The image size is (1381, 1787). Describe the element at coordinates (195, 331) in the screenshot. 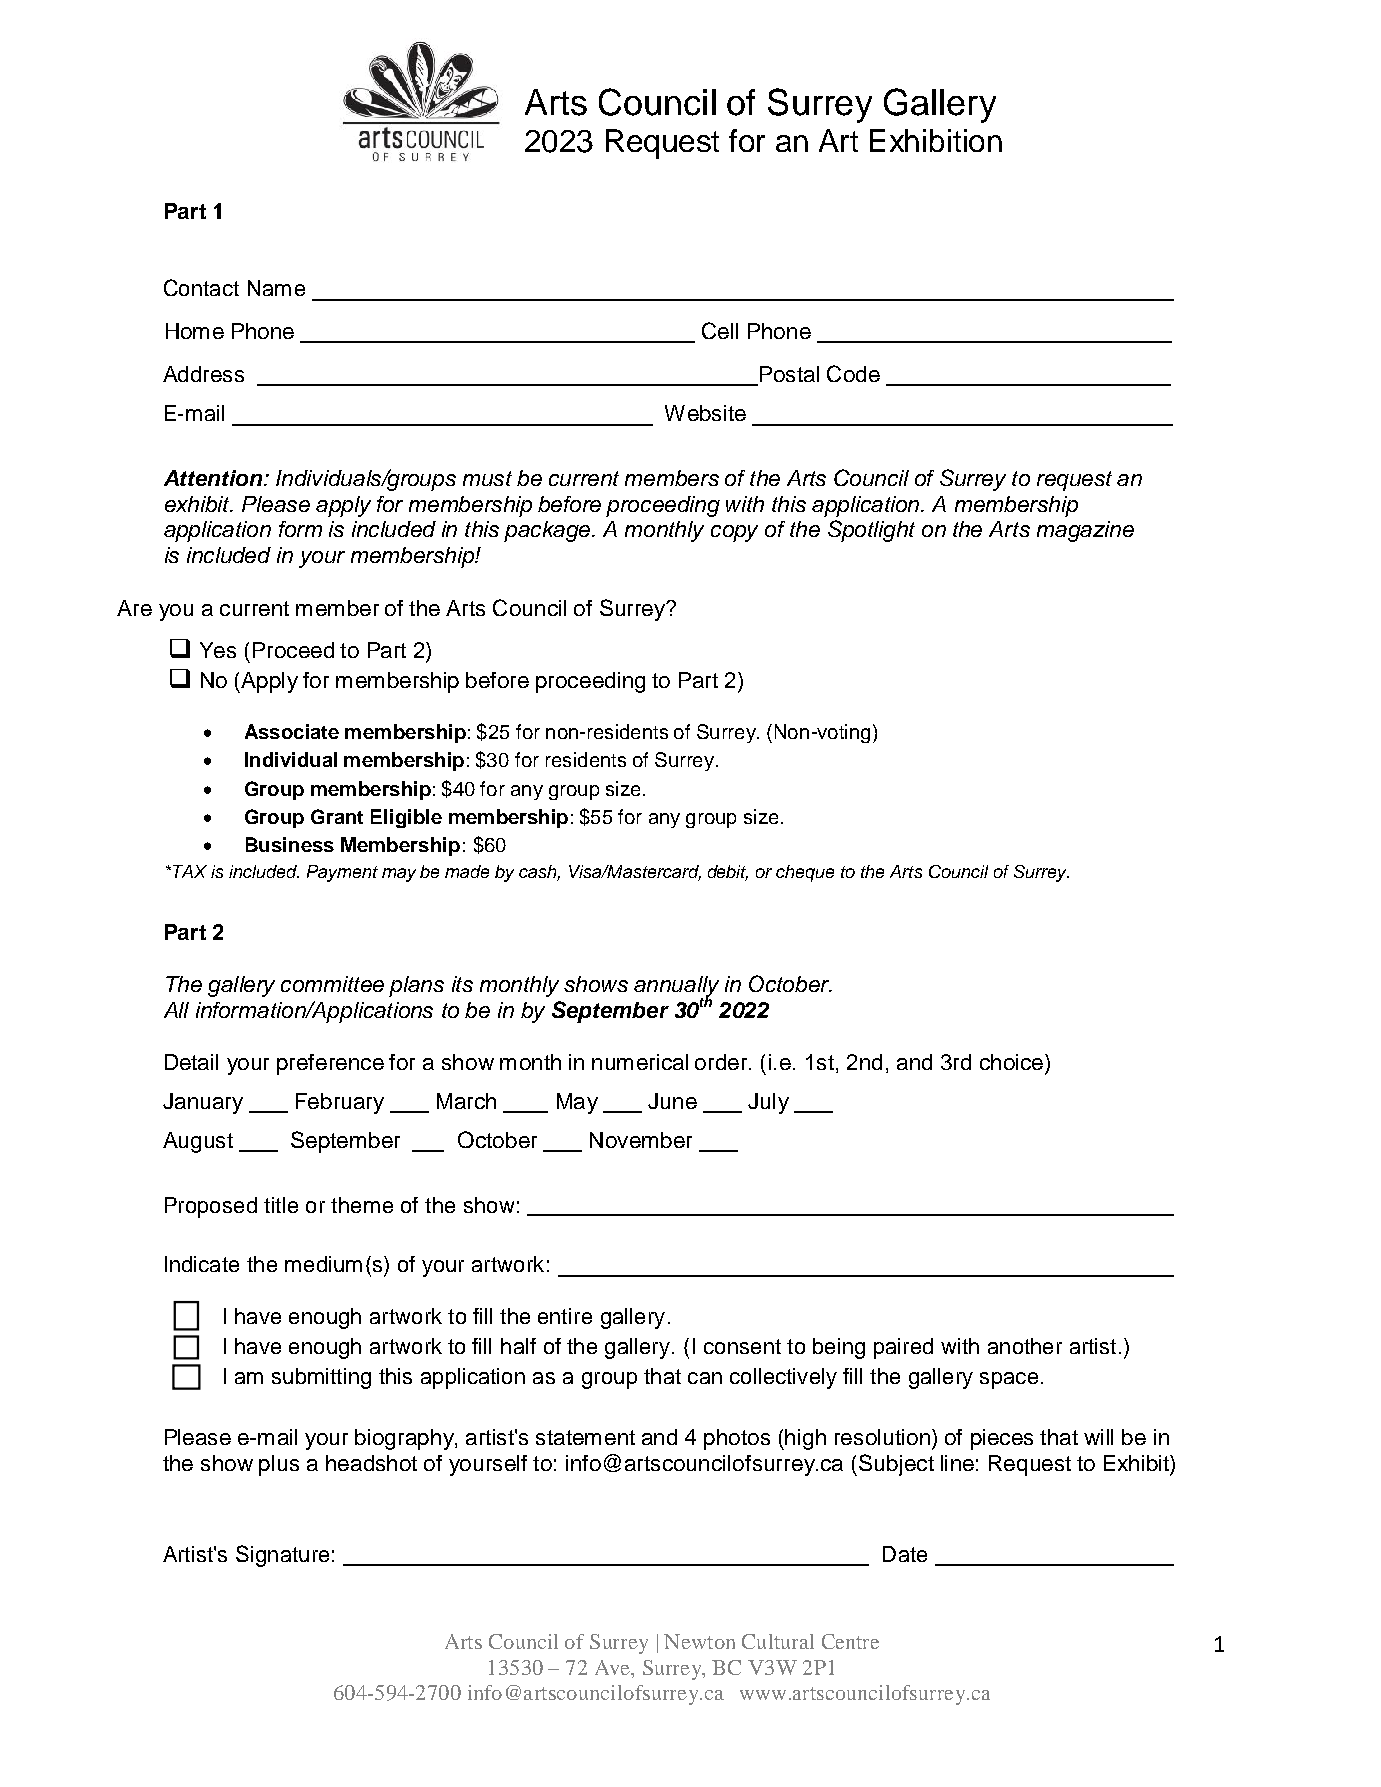

I see `Home` at that location.
